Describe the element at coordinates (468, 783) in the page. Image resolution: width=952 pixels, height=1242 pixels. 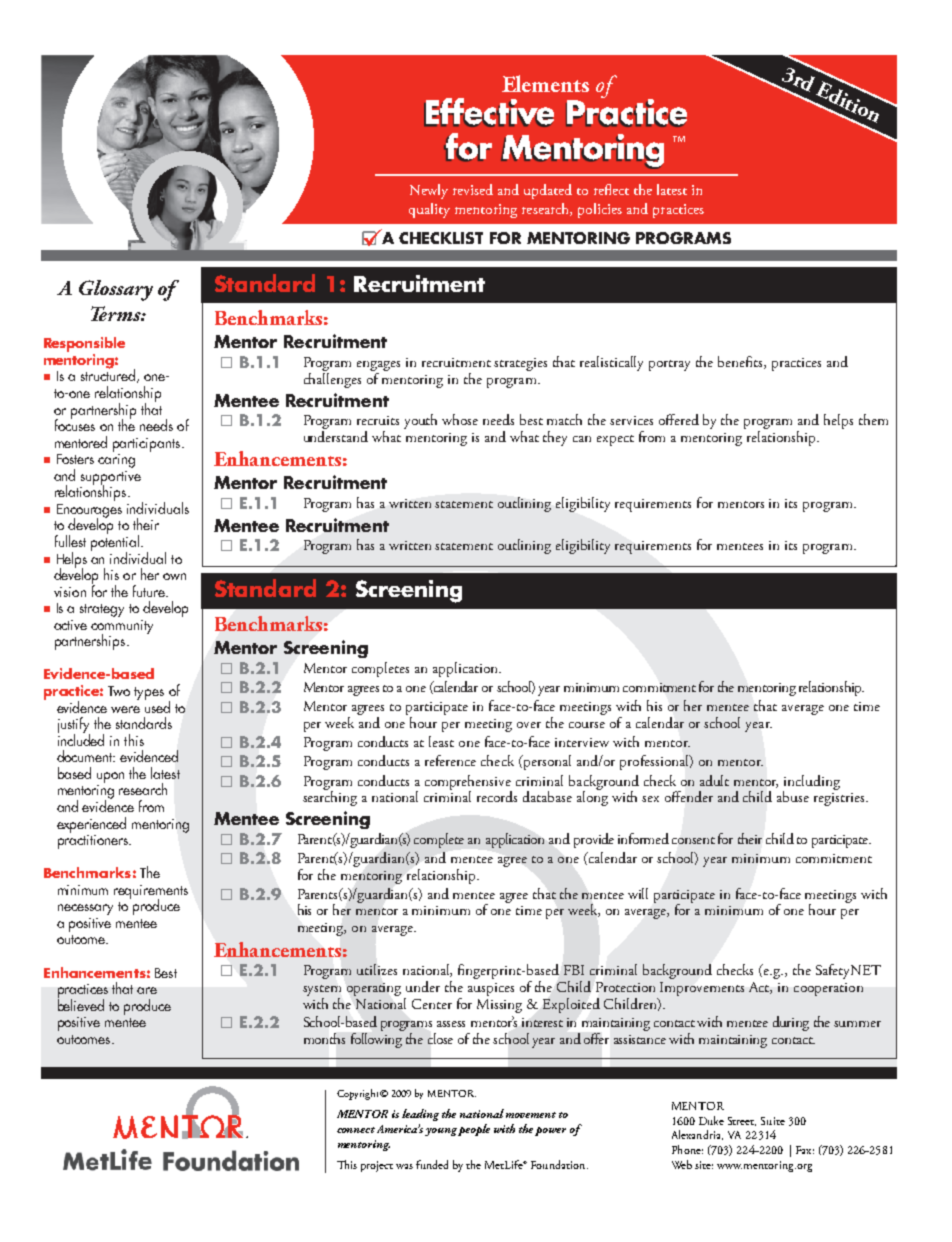
I see `comprehensive` at that location.
